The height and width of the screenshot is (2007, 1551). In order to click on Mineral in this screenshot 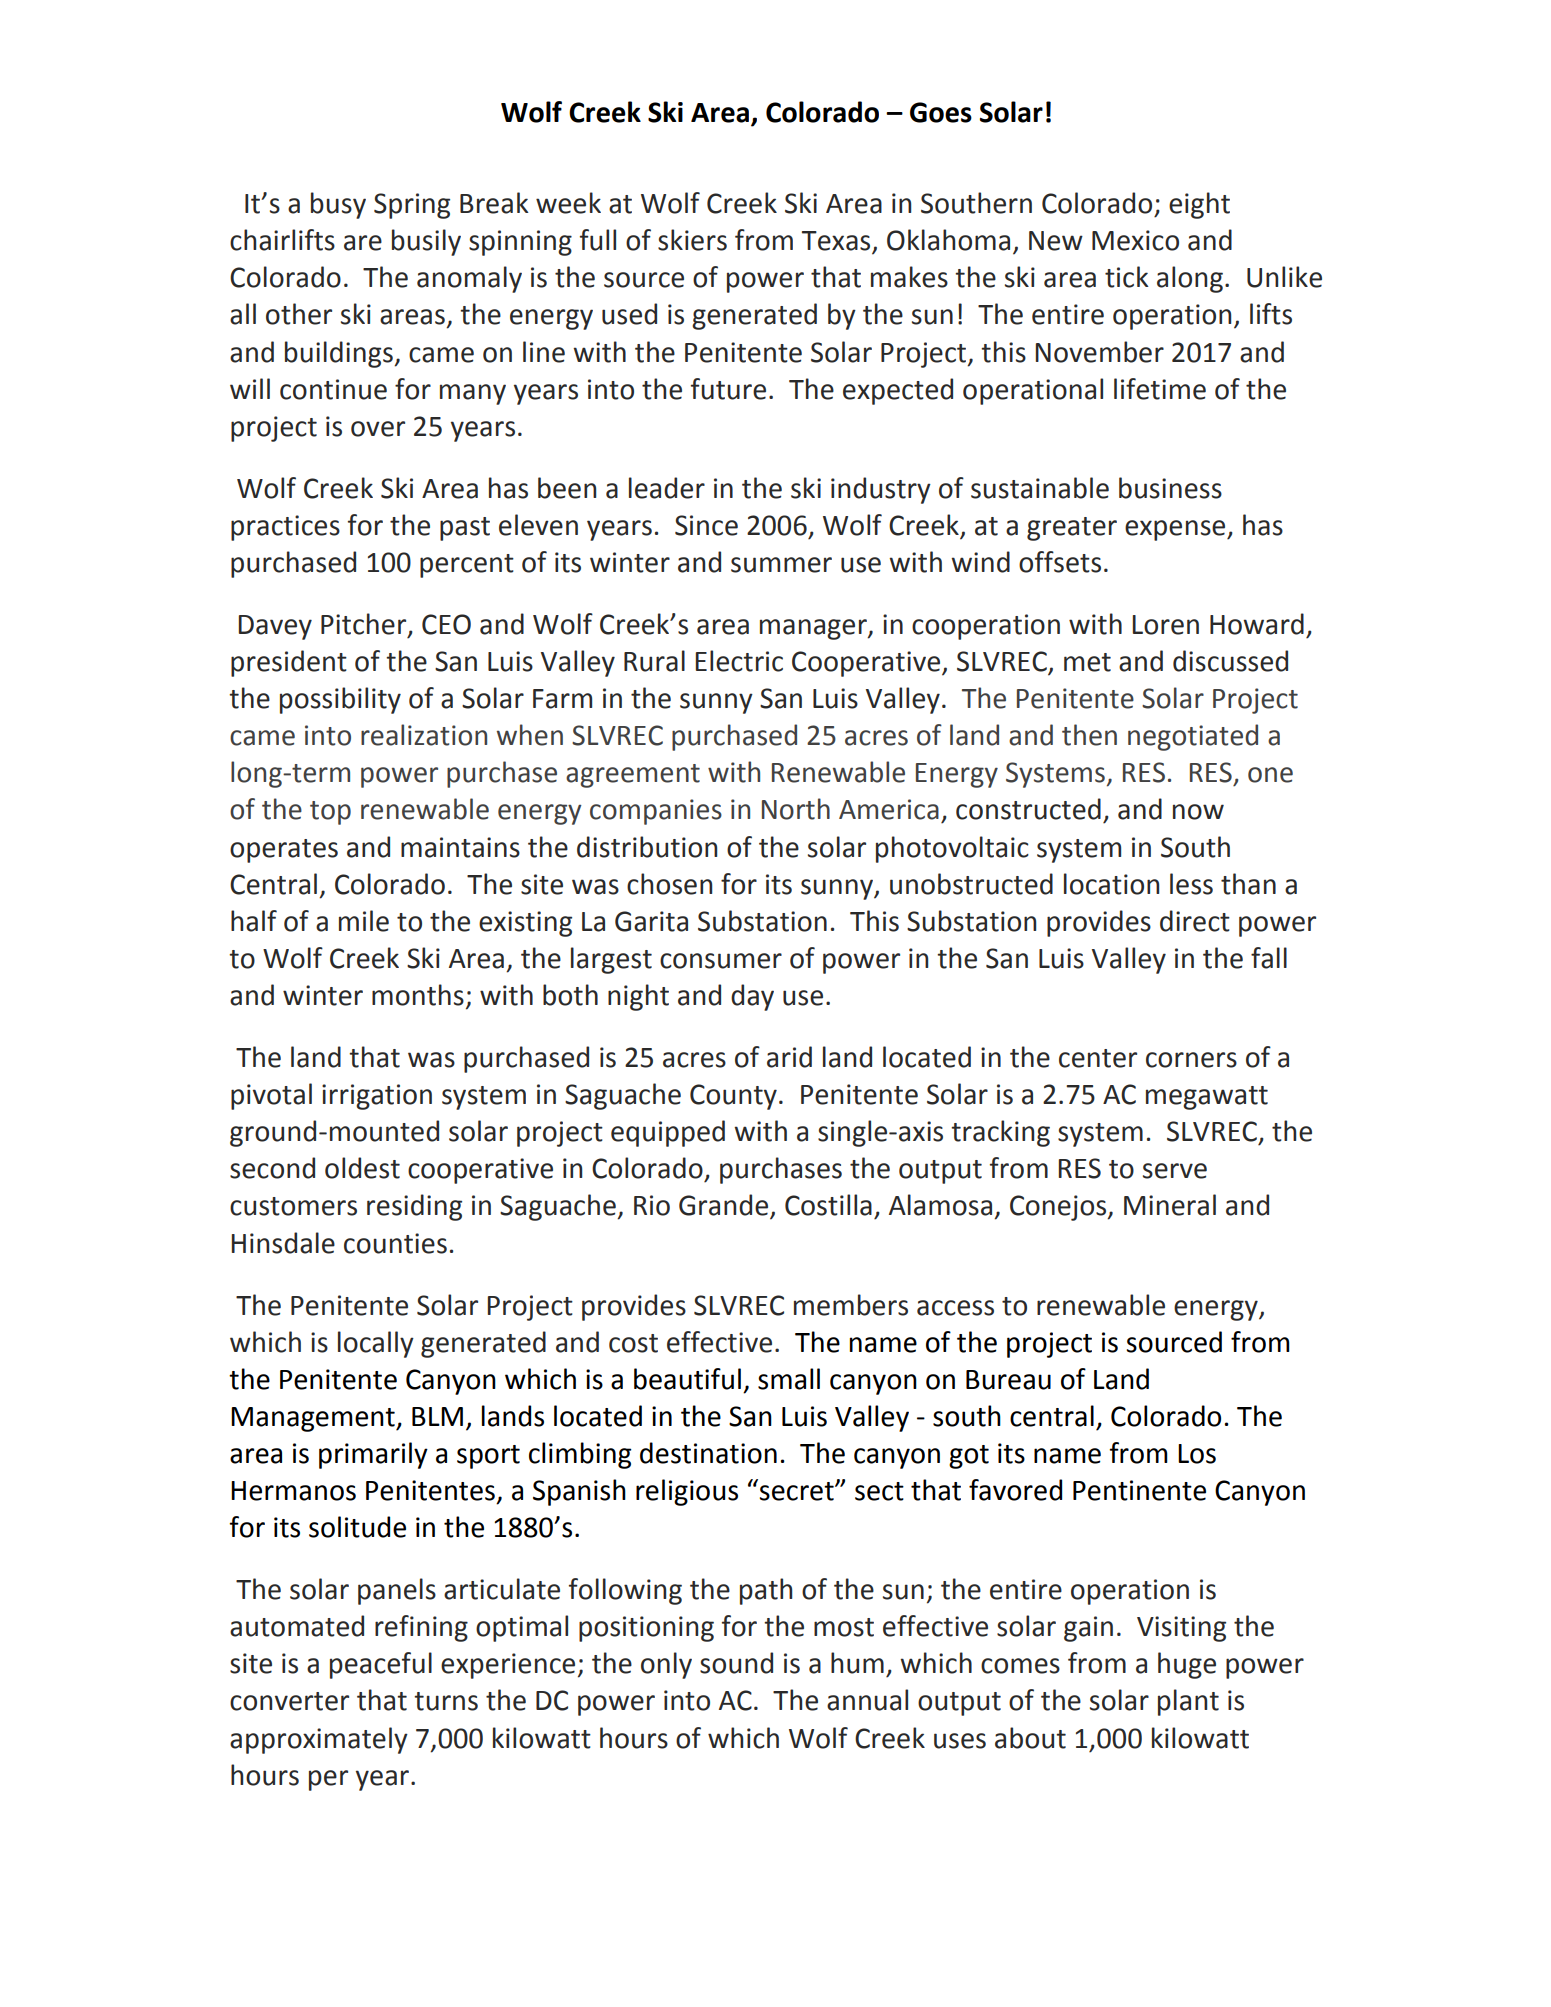, I will do `click(1170, 1205)`.
